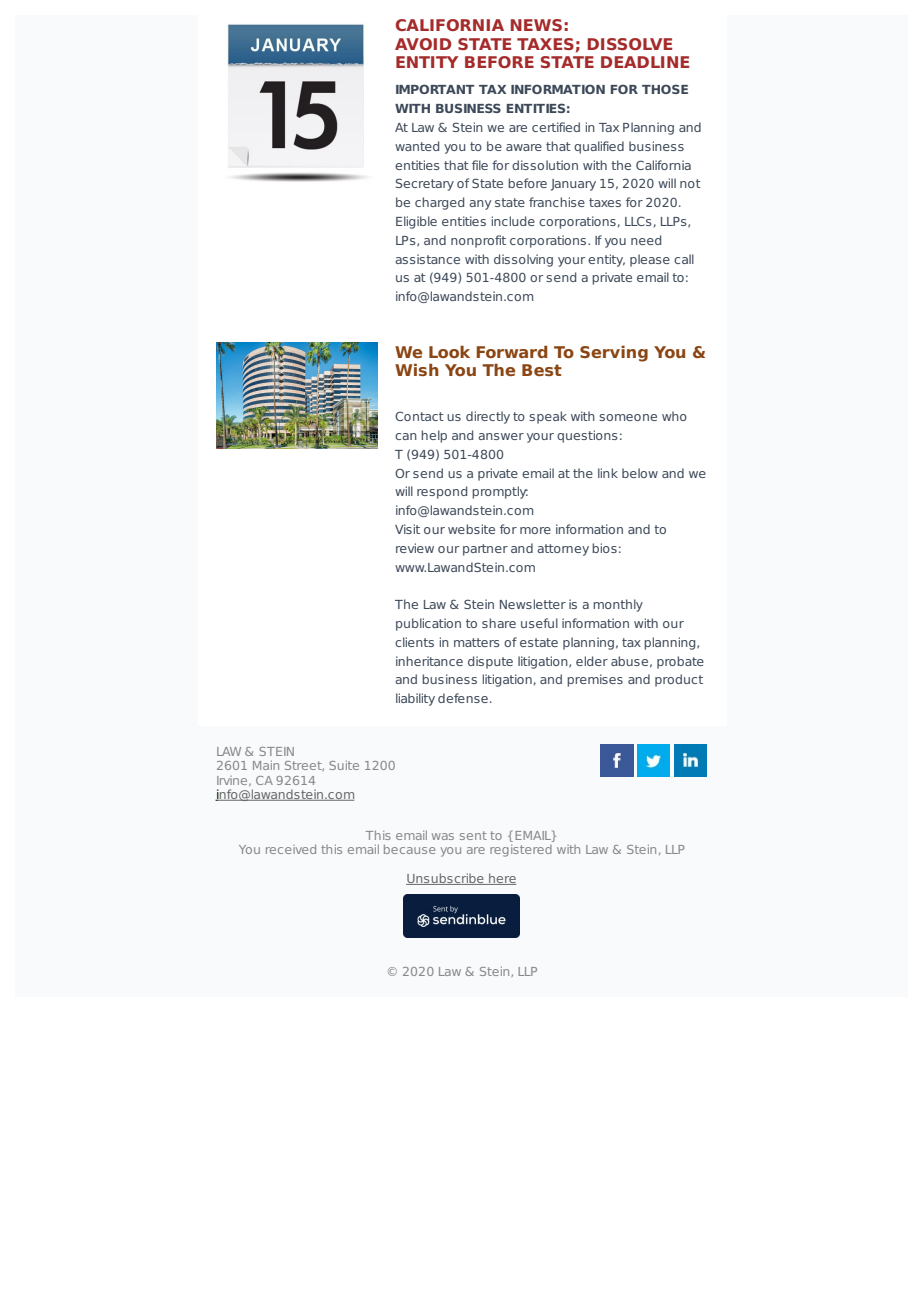 The height and width of the document is (1308, 924). Describe the element at coordinates (640, 473) in the document. I see `below` at that location.
